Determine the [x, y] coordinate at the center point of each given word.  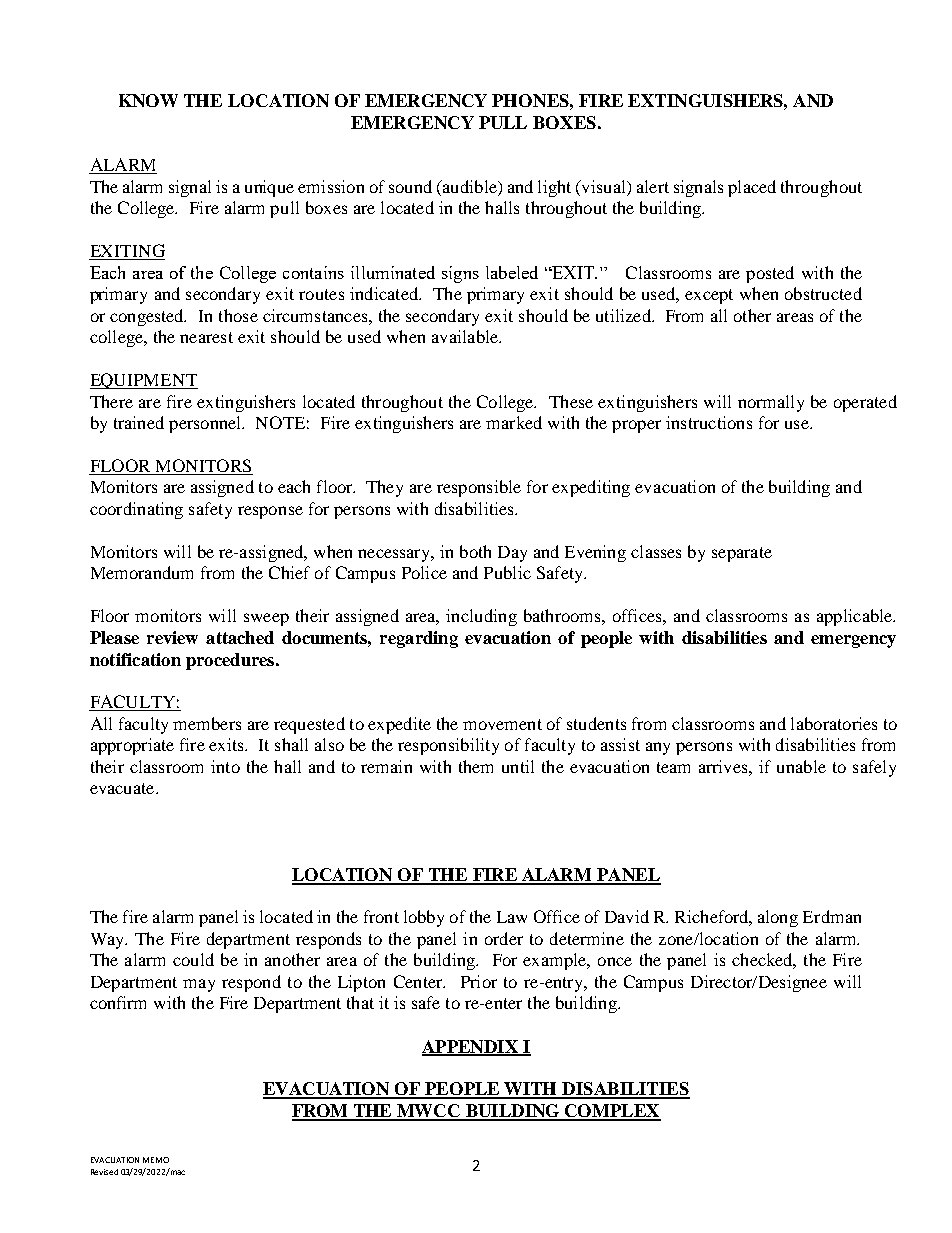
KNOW [148, 100]
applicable [856, 617]
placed [752, 188]
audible [469, 186]
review [172, 637]
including [481, 617]
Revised [104, 1172]
